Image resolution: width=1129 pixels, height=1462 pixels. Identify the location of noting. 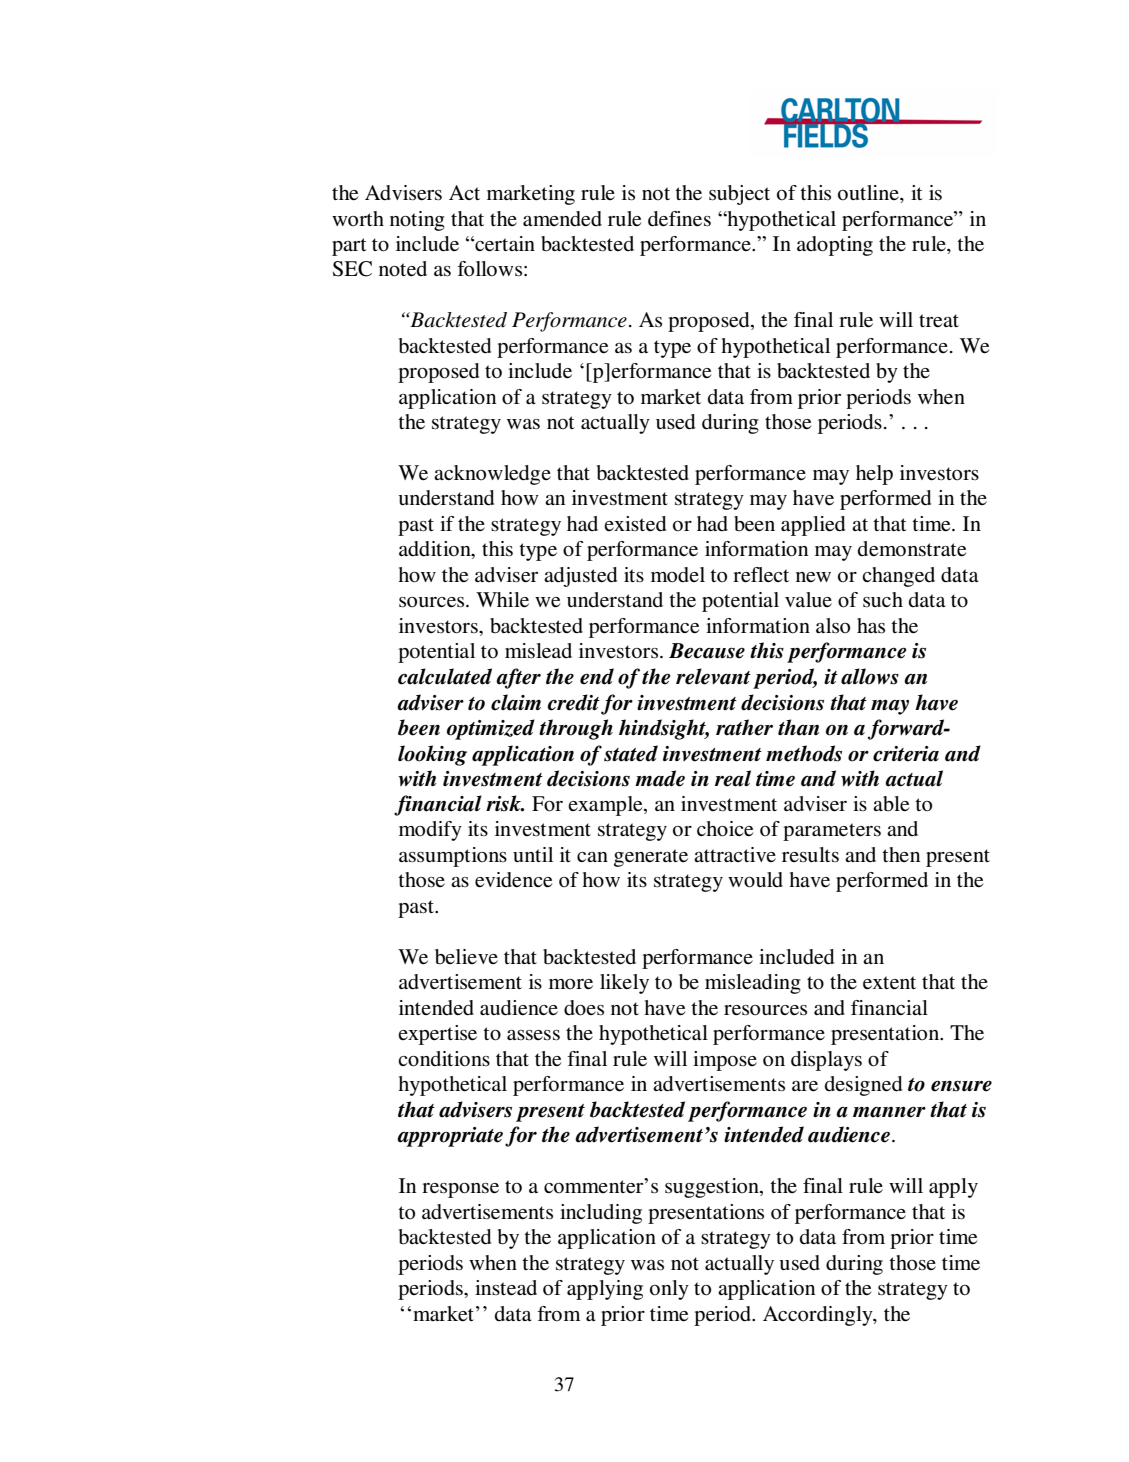
(417, 221).
